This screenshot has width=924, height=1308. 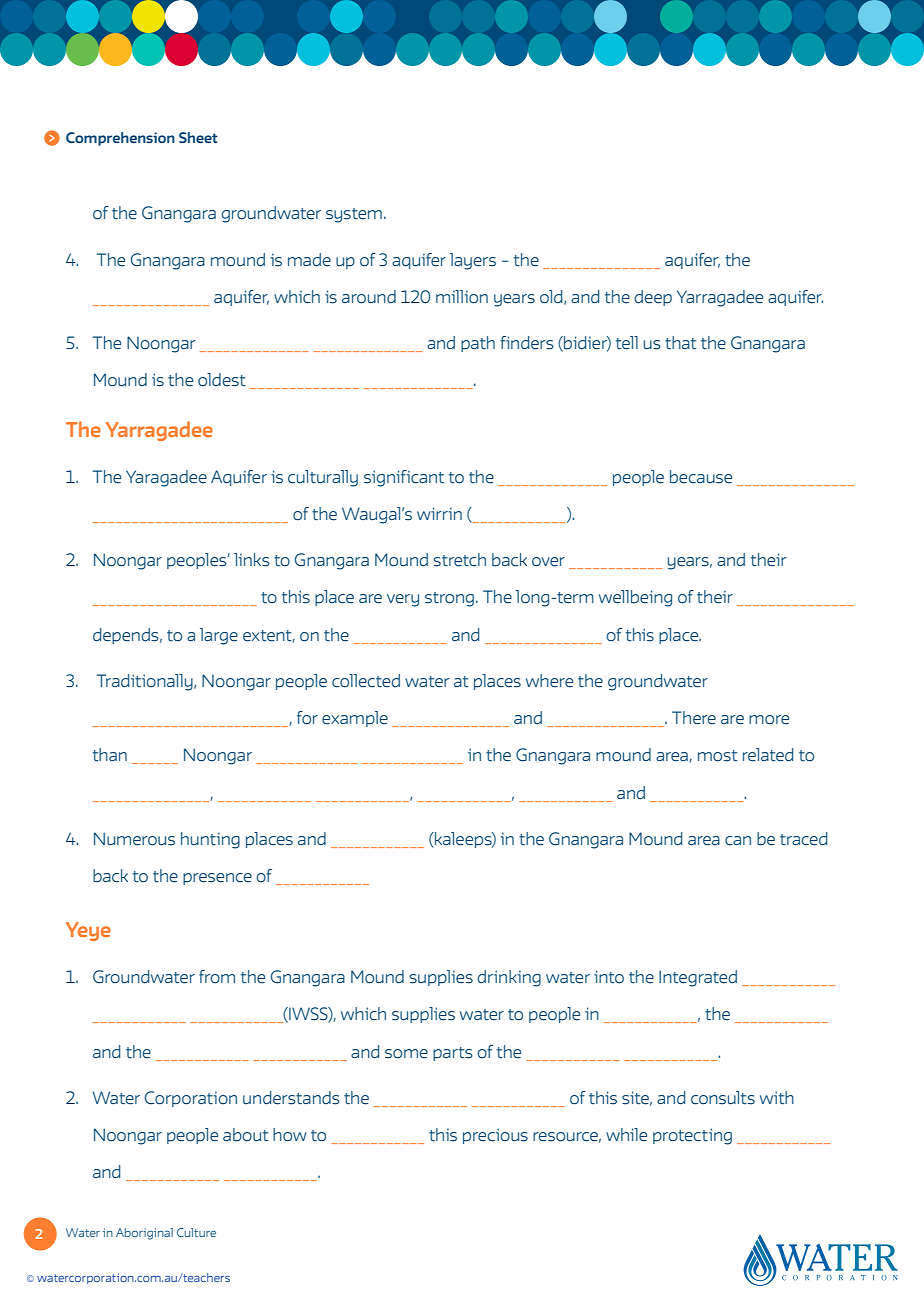 What do you see at coordinates (198, 137) in the screenshot?
I see `Sheet` at bounding box center [198, 137].
